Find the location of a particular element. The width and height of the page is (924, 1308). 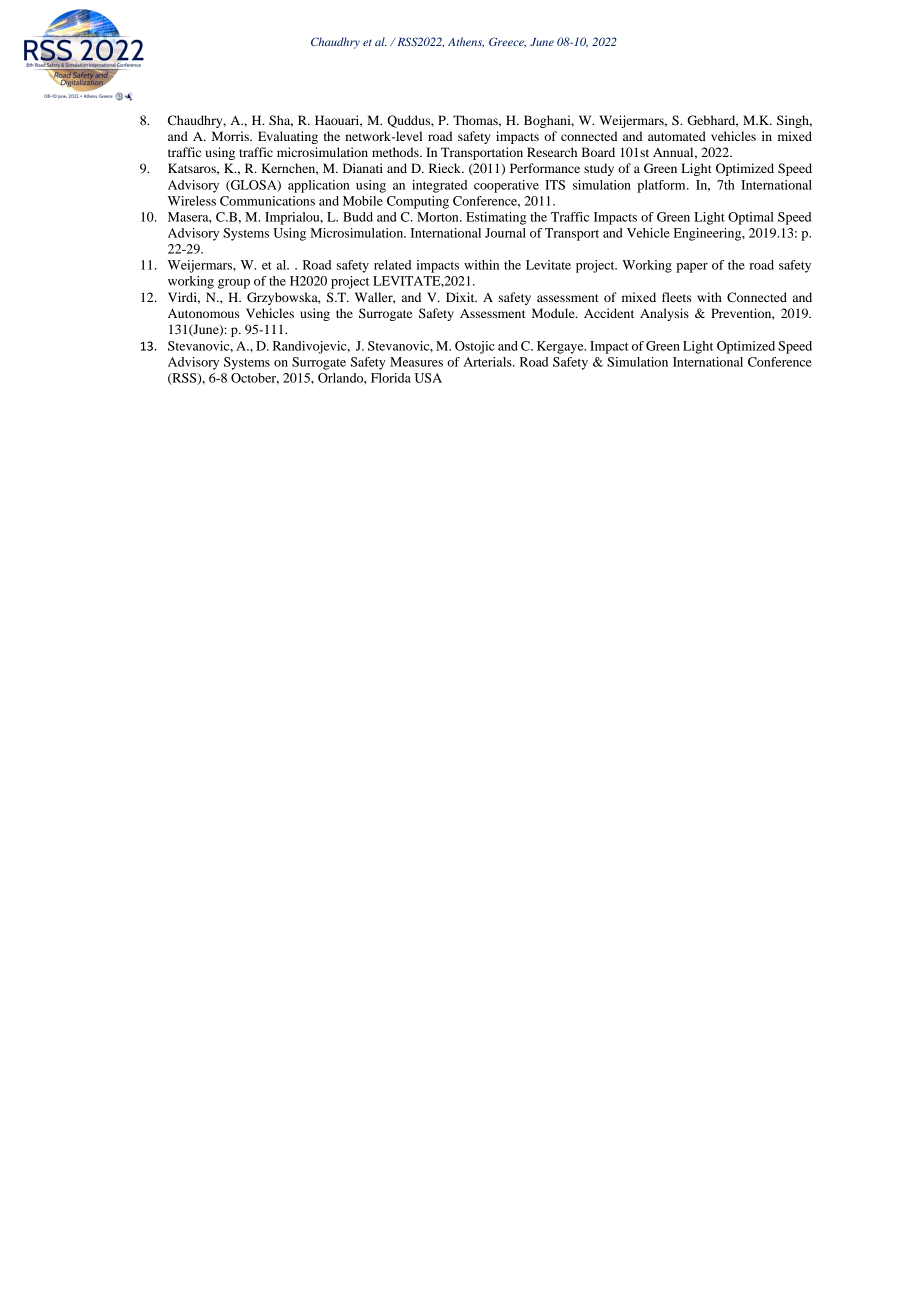

methods is located at coordinates (396, 152).
